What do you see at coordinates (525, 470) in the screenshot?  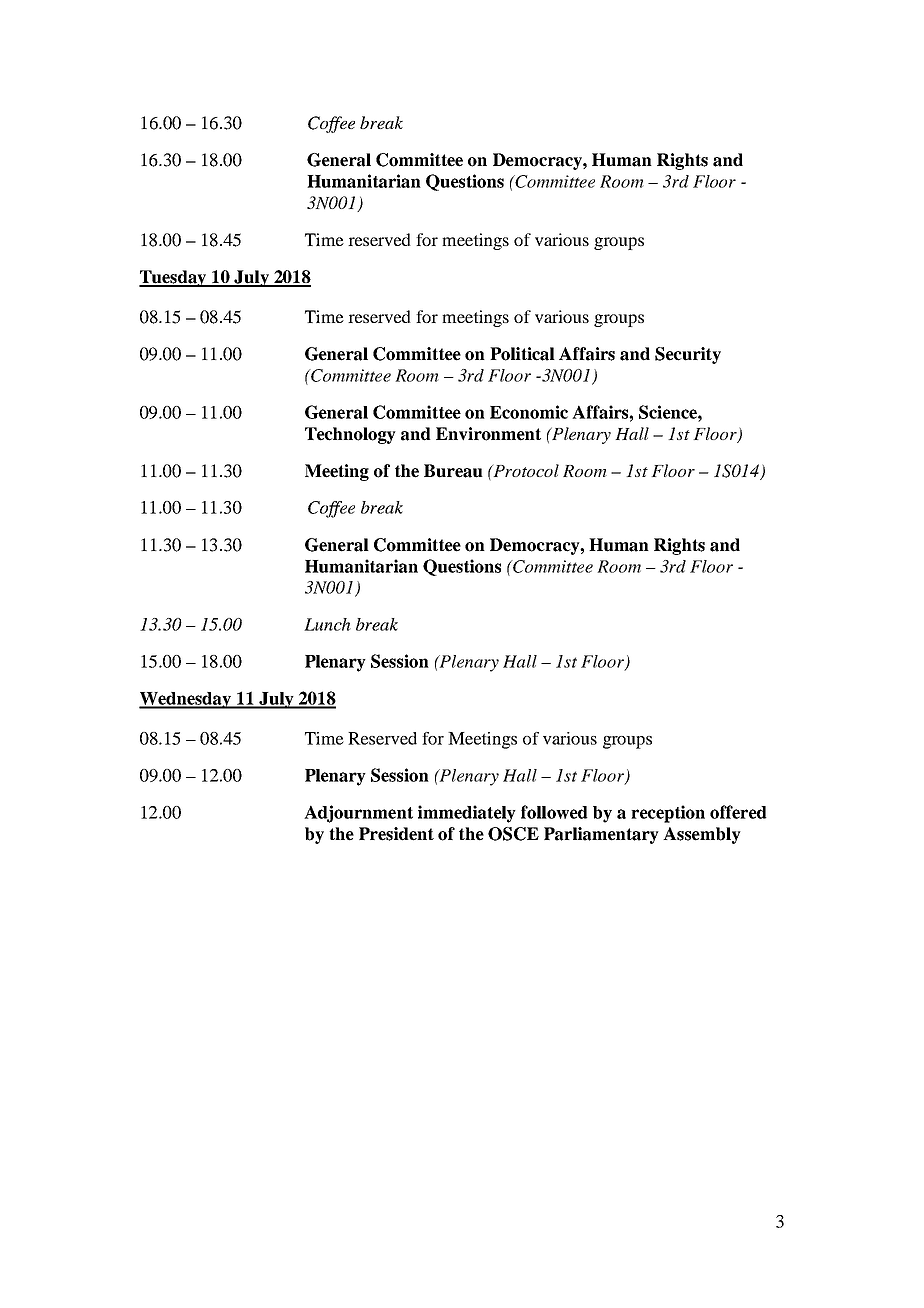 I see `Protocol` at bounding box center [525, 470].
